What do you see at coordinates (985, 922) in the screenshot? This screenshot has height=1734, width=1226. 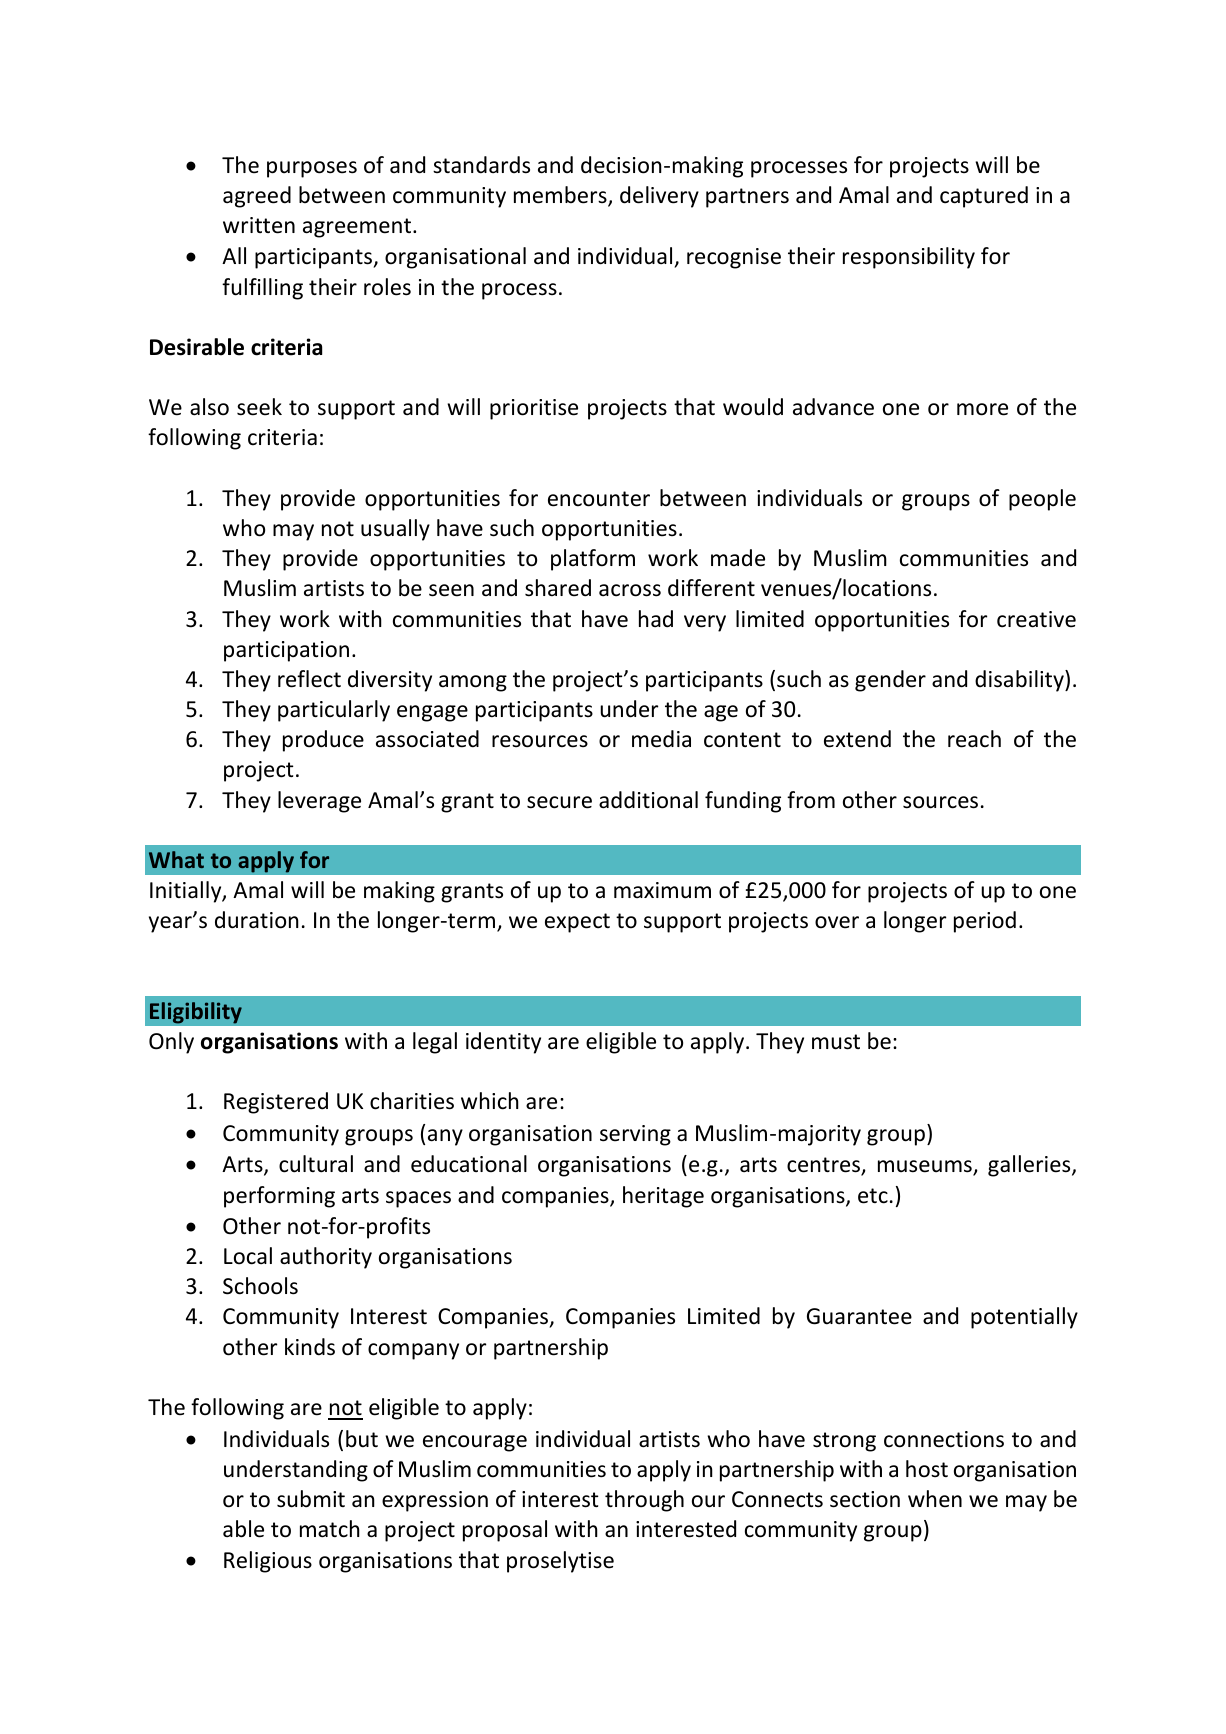 I see `period` at bounding box center [985, 922].
